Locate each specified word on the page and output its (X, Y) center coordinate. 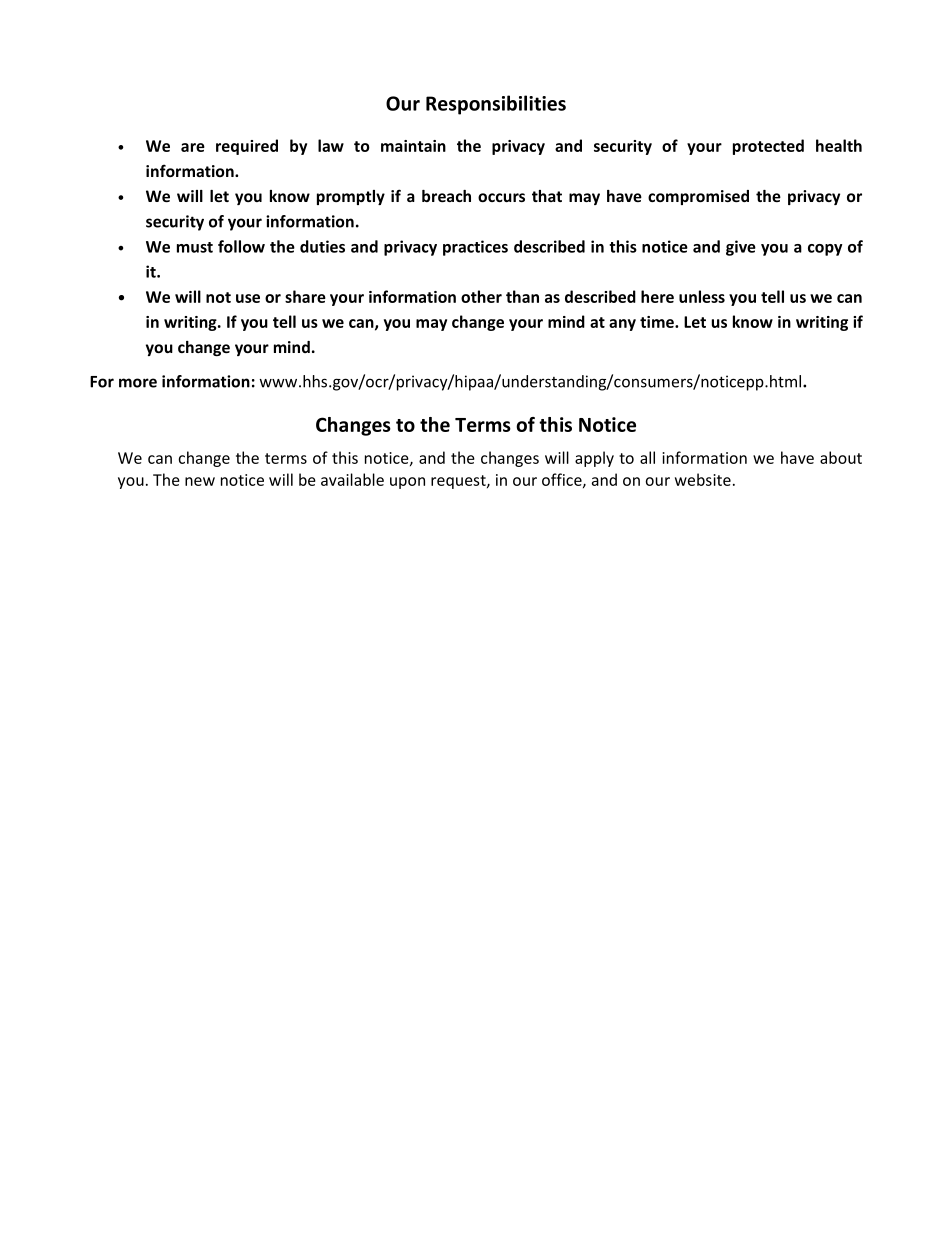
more (138, 383)
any (622, 325)
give (741, 248)
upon (407, 483)
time (658, 322)
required (247, 147)
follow (241, 246)
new (200, 481)
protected (768, 147)
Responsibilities (496, 105)
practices (475, 248)
